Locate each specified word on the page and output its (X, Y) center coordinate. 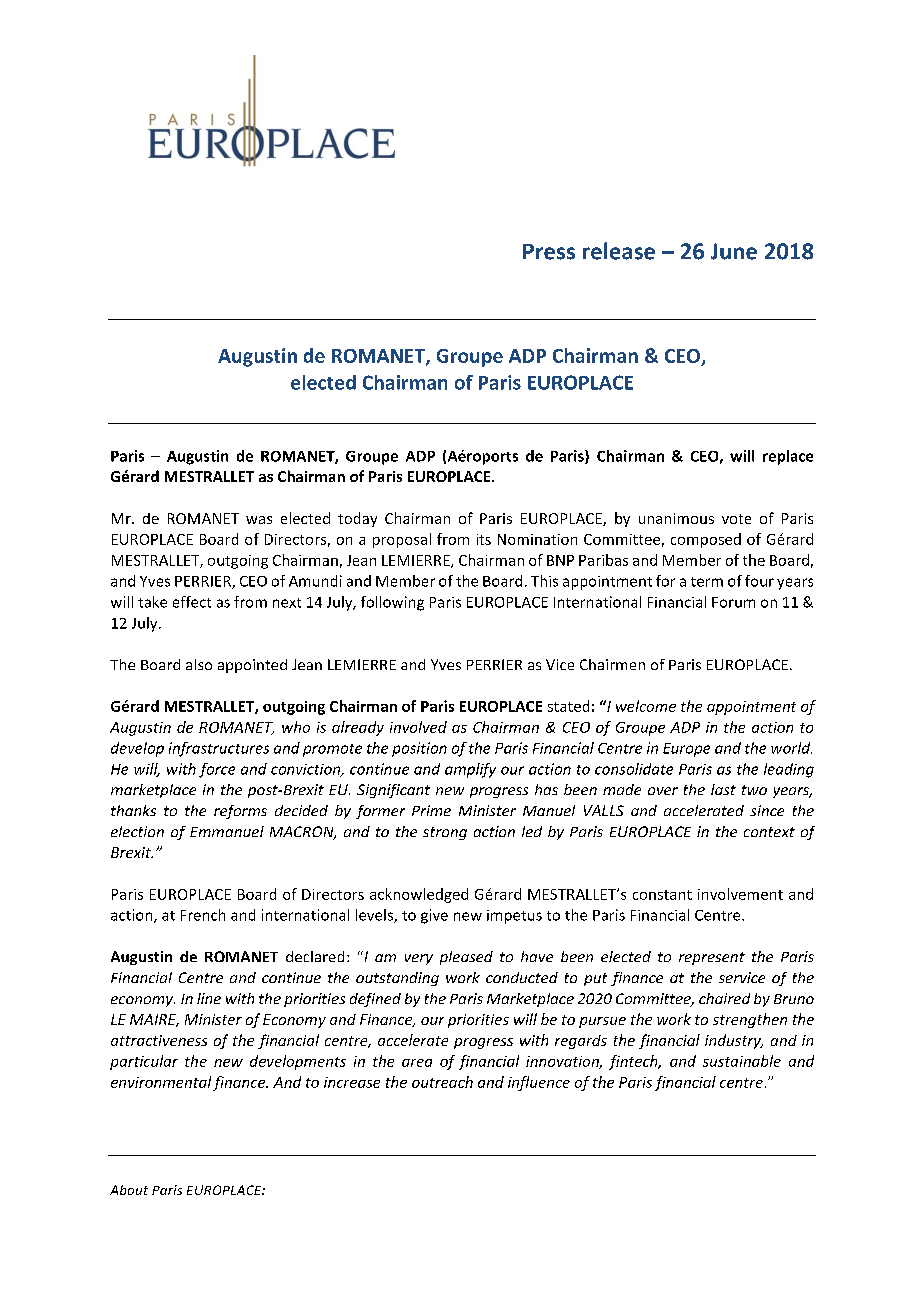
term (707, 582)
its (484, 539)
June (734, 251)
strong (445, 833)
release (619, 251)
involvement (740, 894)
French (203, 915)
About (129, 1190)
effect (192, 602)
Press (549, 252)
